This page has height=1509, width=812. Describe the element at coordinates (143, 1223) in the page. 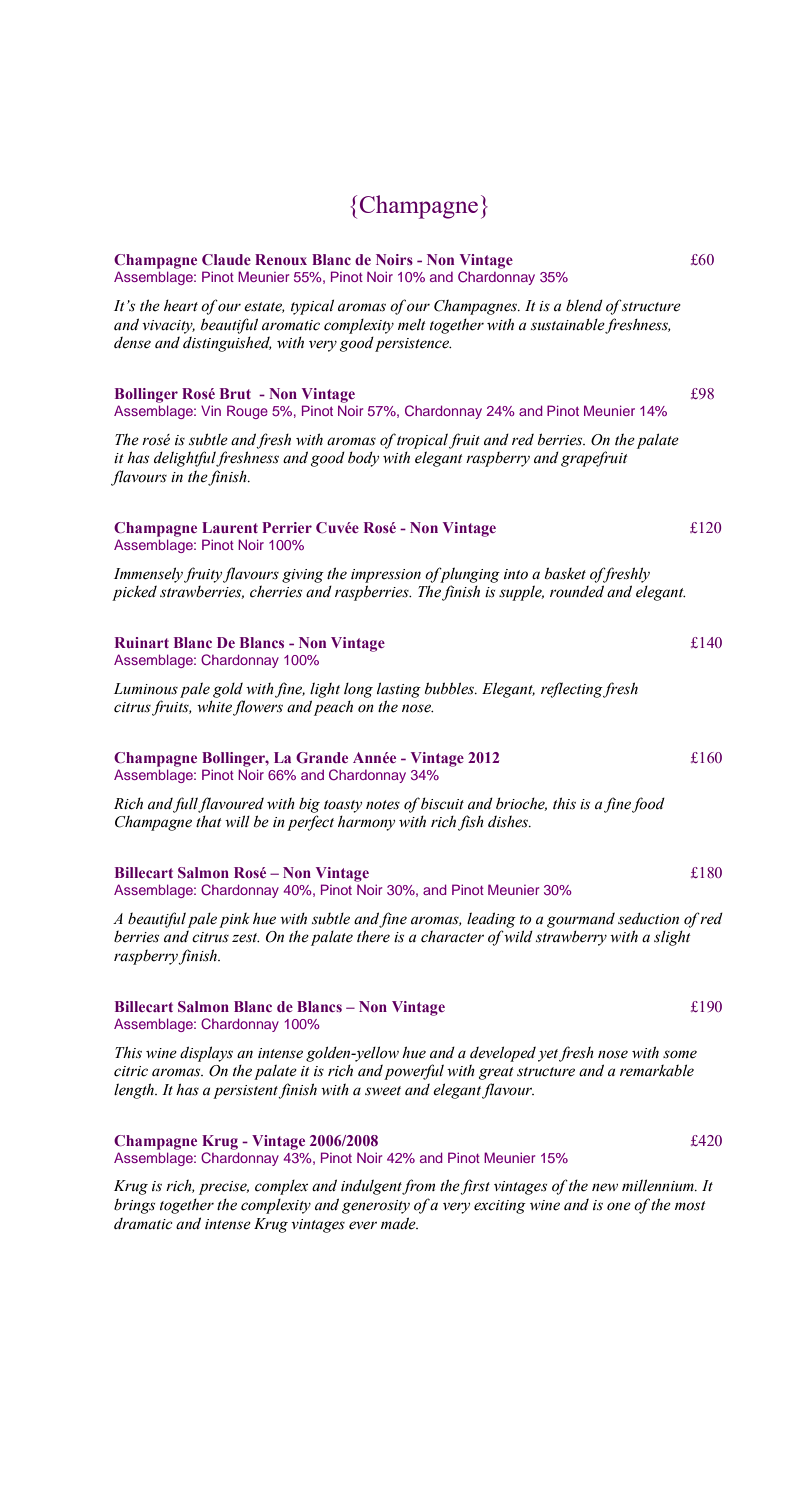

I see `dramatic` at that location.
